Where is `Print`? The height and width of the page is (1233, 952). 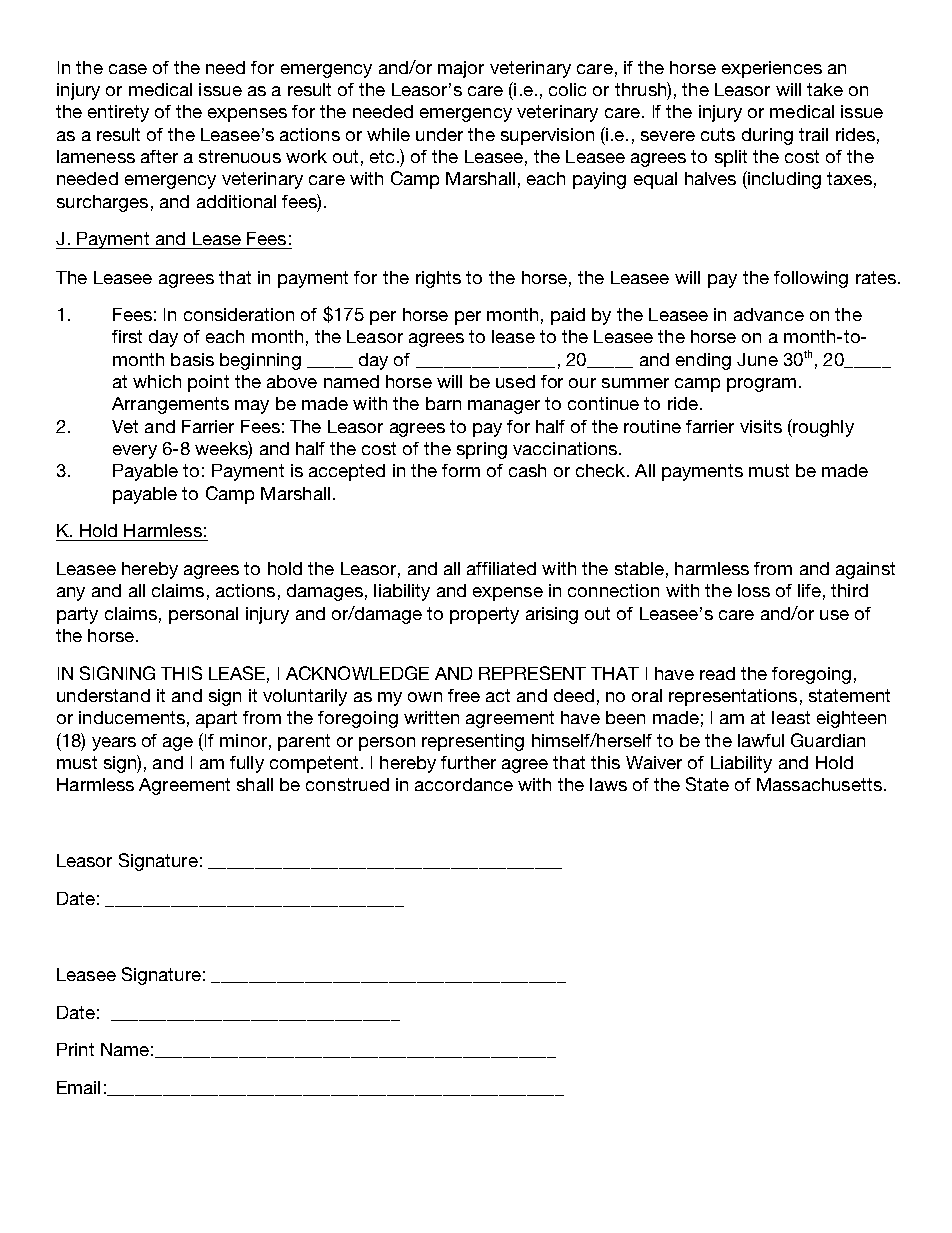 Print is located at coordinates (75, 1049).
